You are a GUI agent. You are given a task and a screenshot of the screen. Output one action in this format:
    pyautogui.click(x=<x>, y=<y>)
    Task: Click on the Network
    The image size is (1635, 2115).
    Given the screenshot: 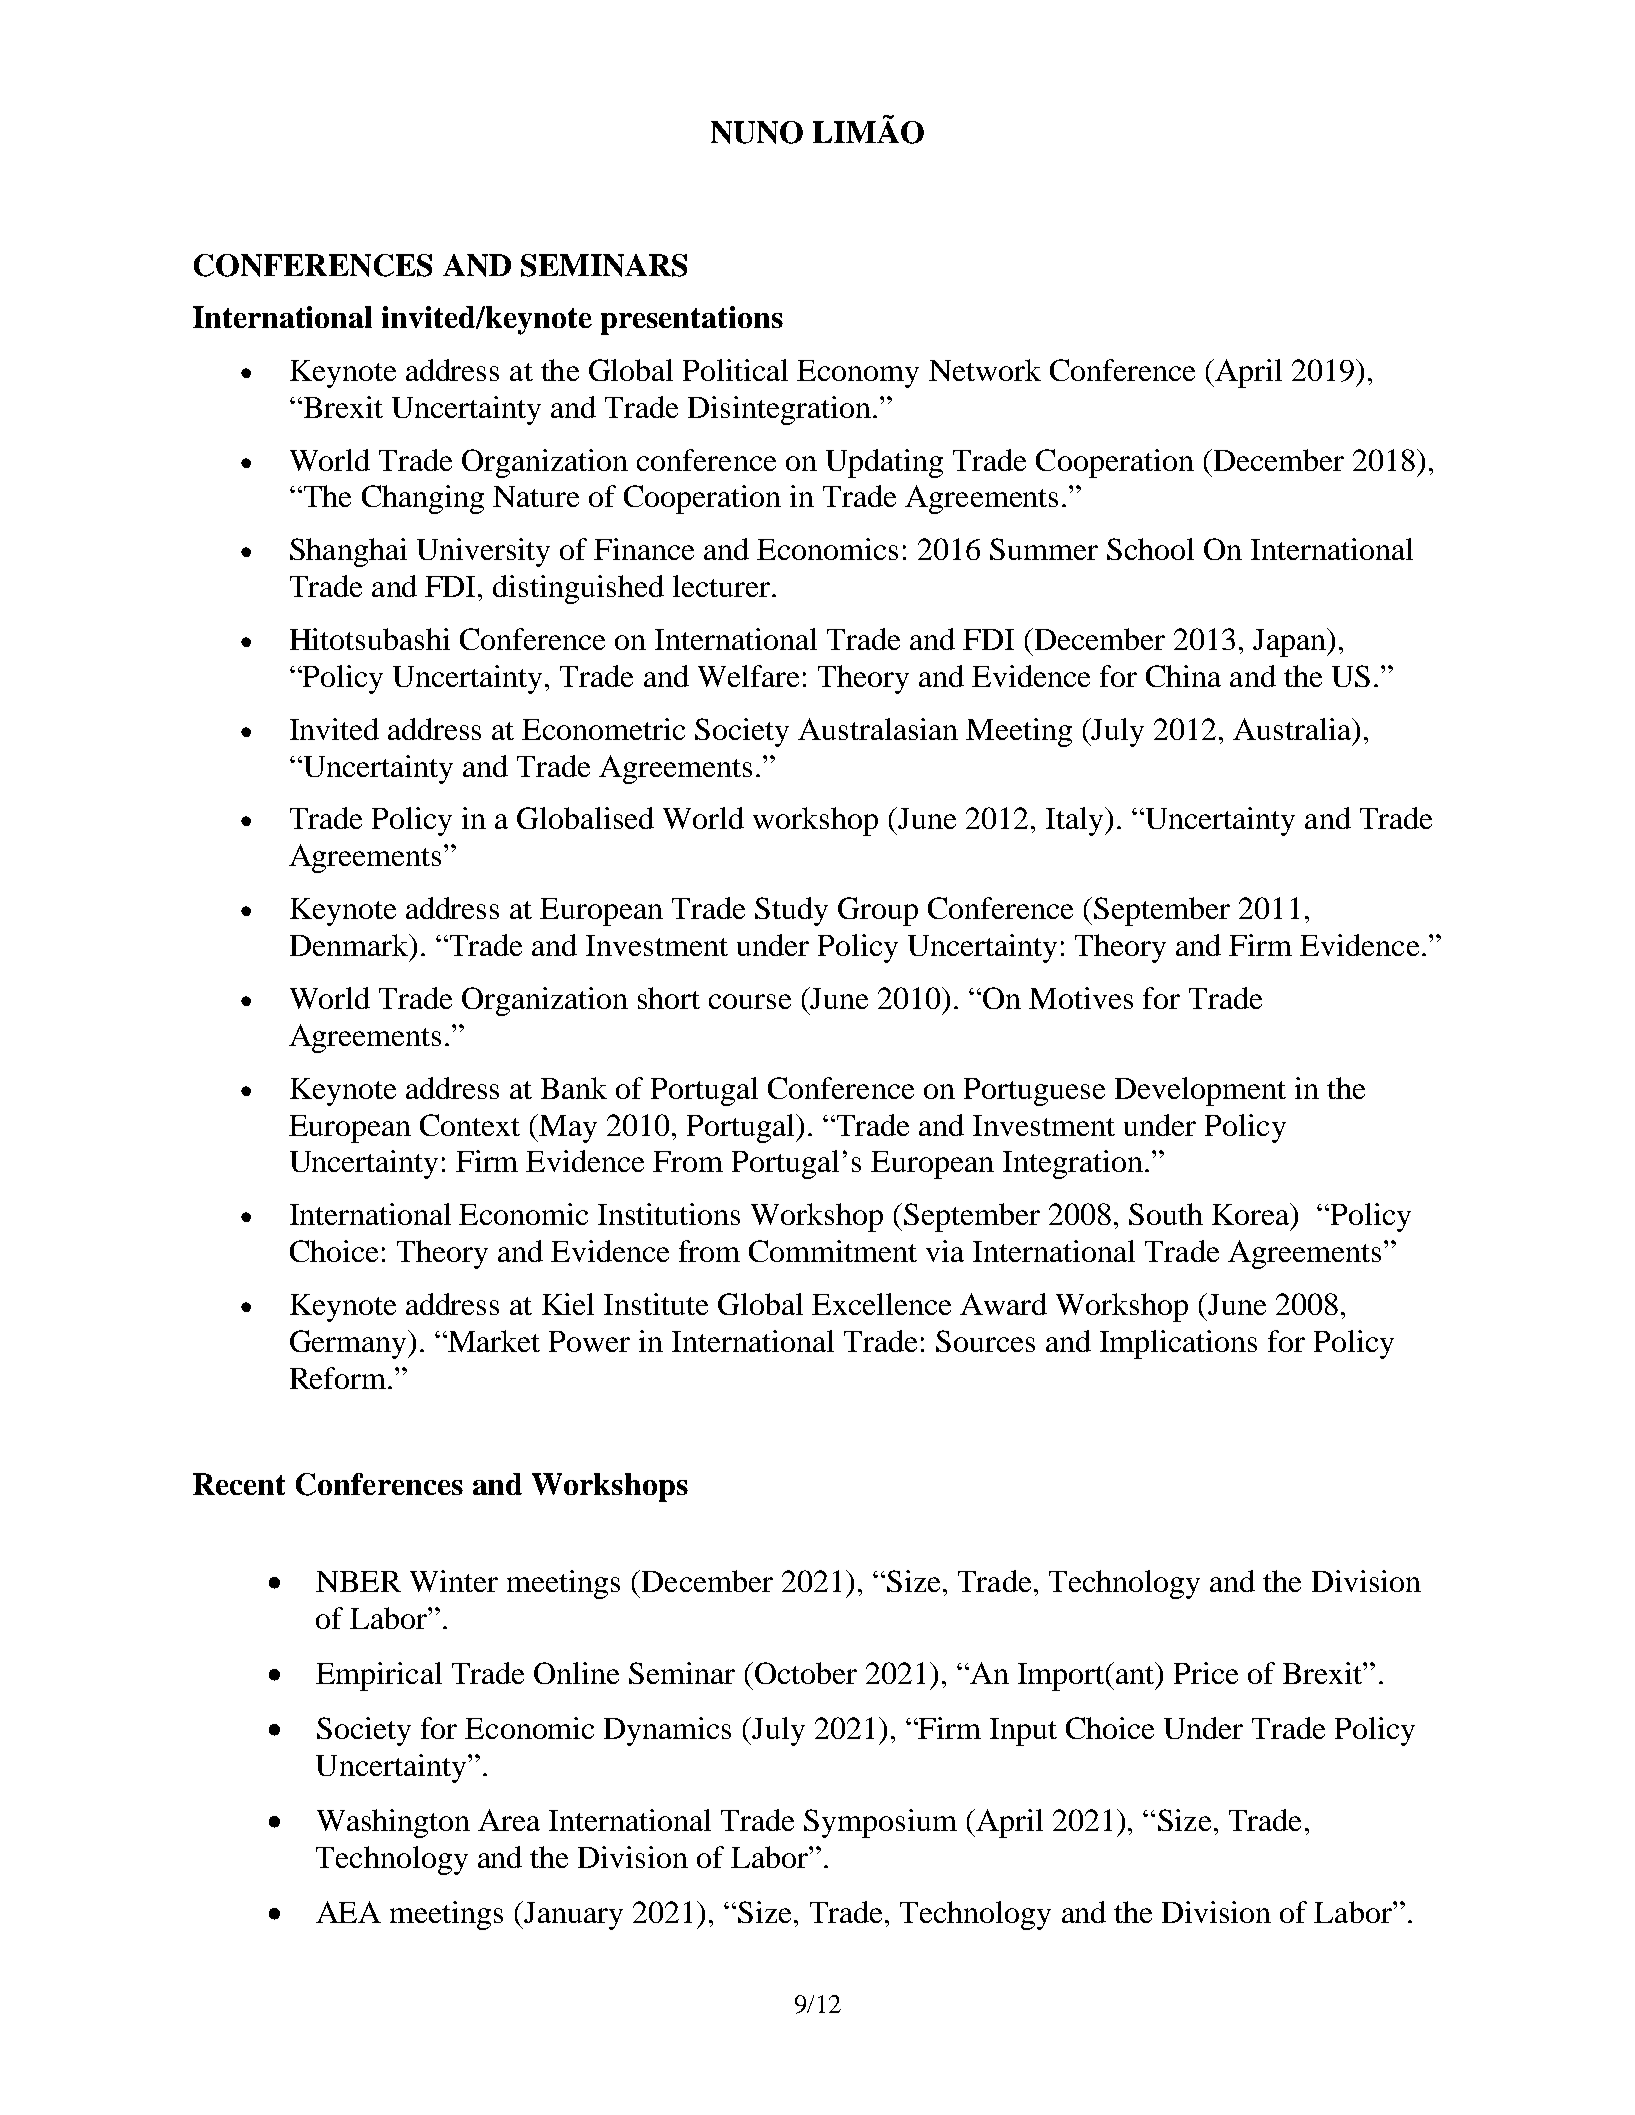 What is the action you would take?
    pyautogui.click(x=985, y=370)
